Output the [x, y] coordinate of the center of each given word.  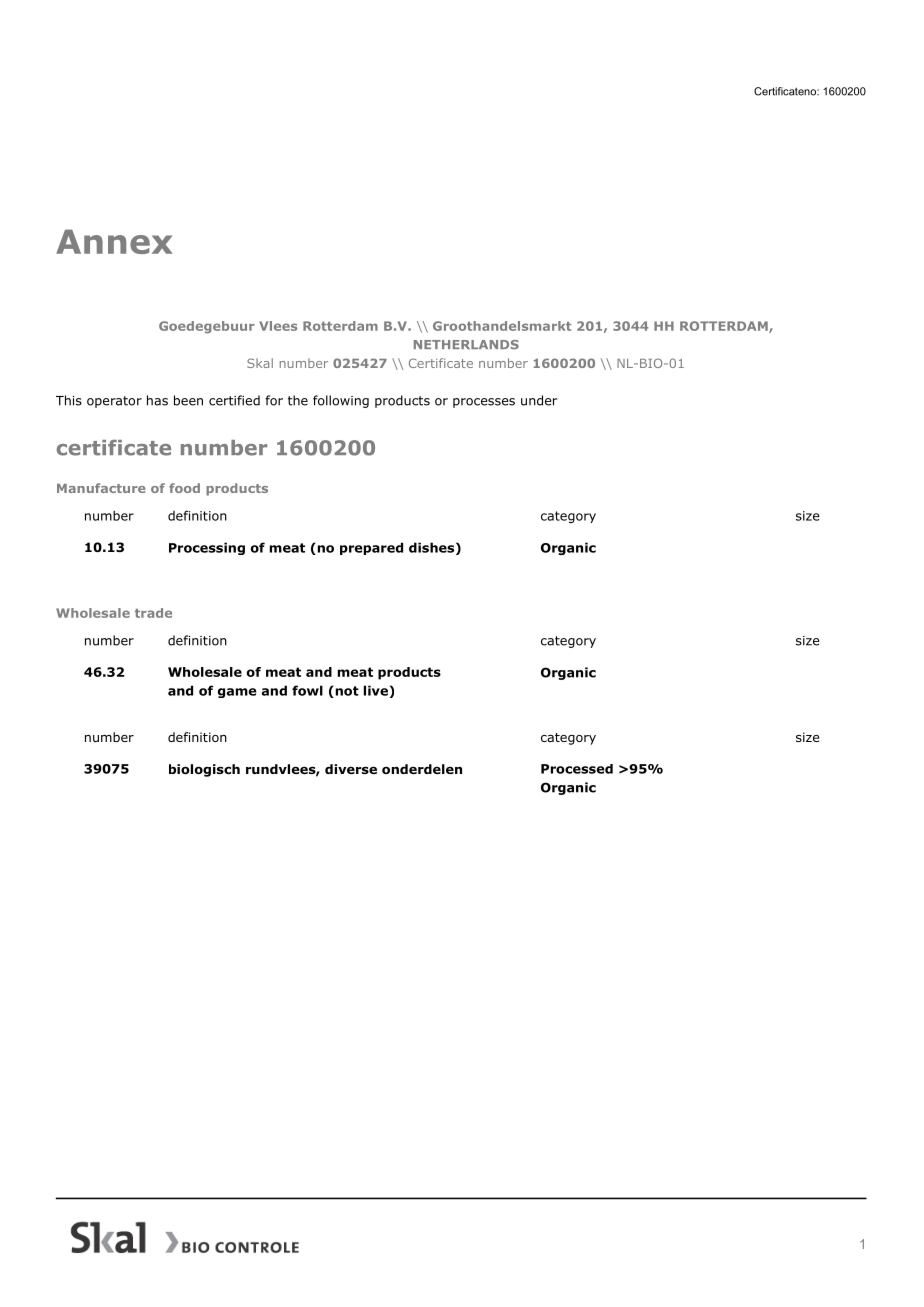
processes [484, 403]
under [539, 400]
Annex [114, 241]
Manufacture [101, 488]
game [237, 693]
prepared [371, 548]
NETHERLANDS [466, 345]
